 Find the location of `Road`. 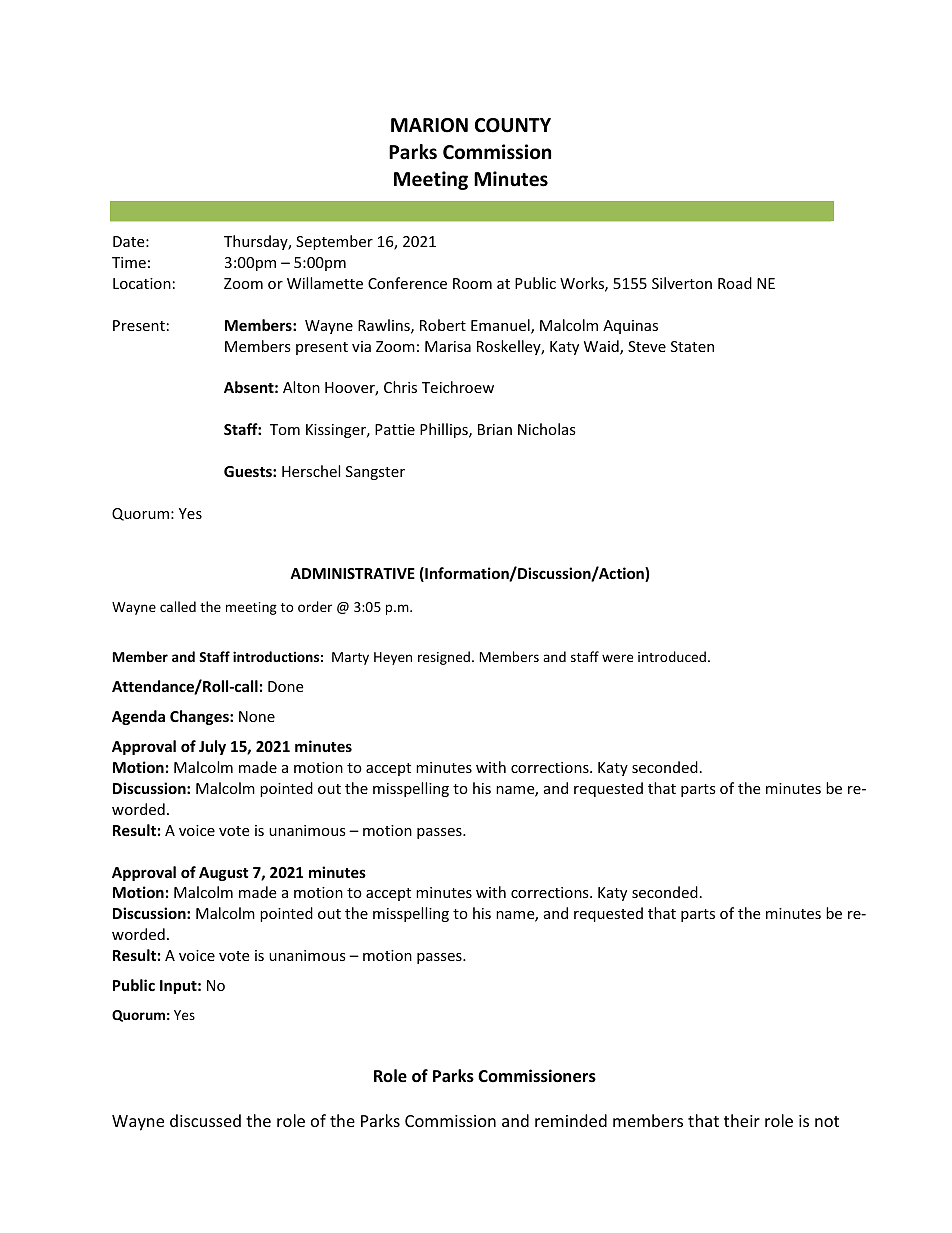

Road is located at coordinates (735, 283).
